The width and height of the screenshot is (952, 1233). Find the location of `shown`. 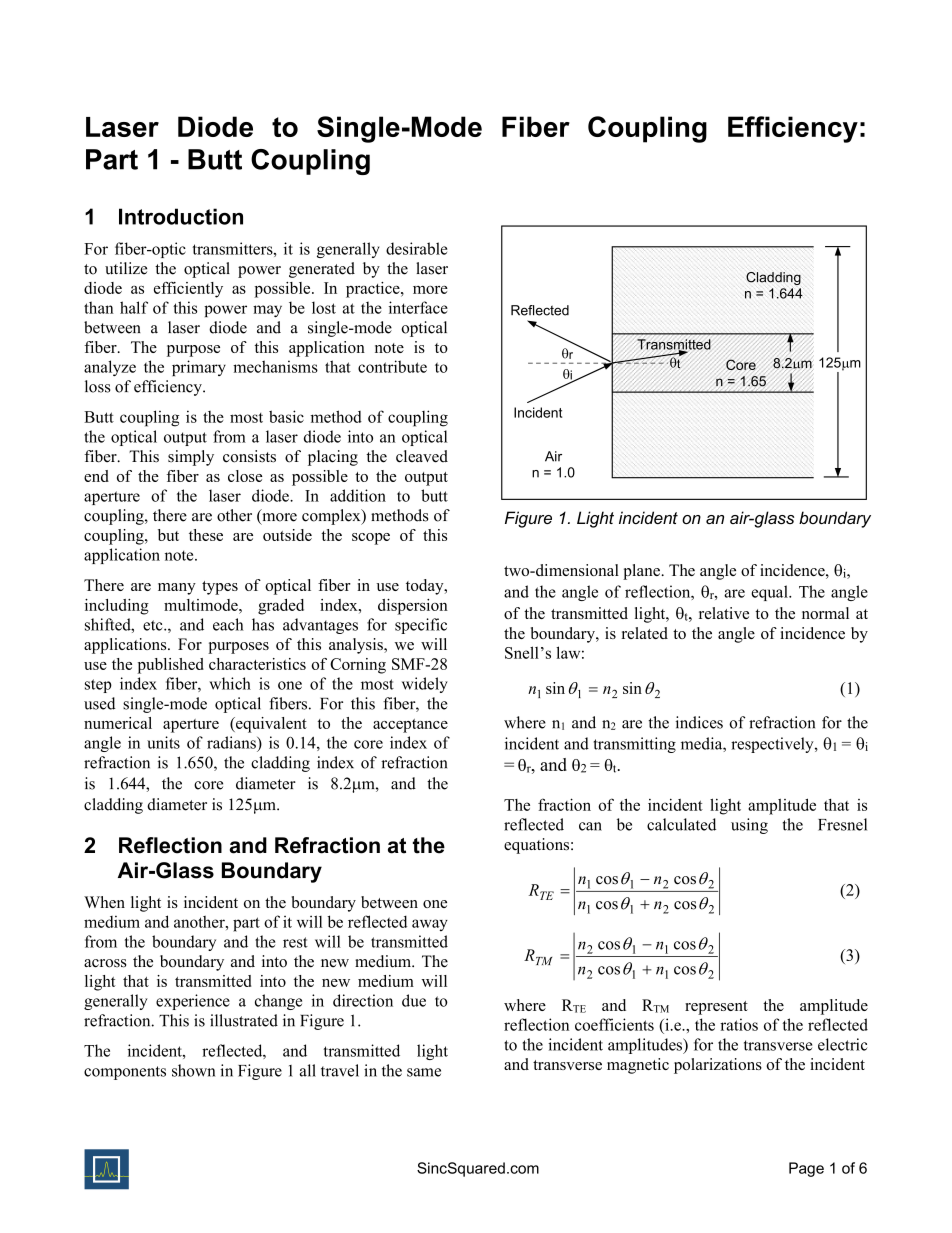

shown is located at coordinates (193, 1070).
